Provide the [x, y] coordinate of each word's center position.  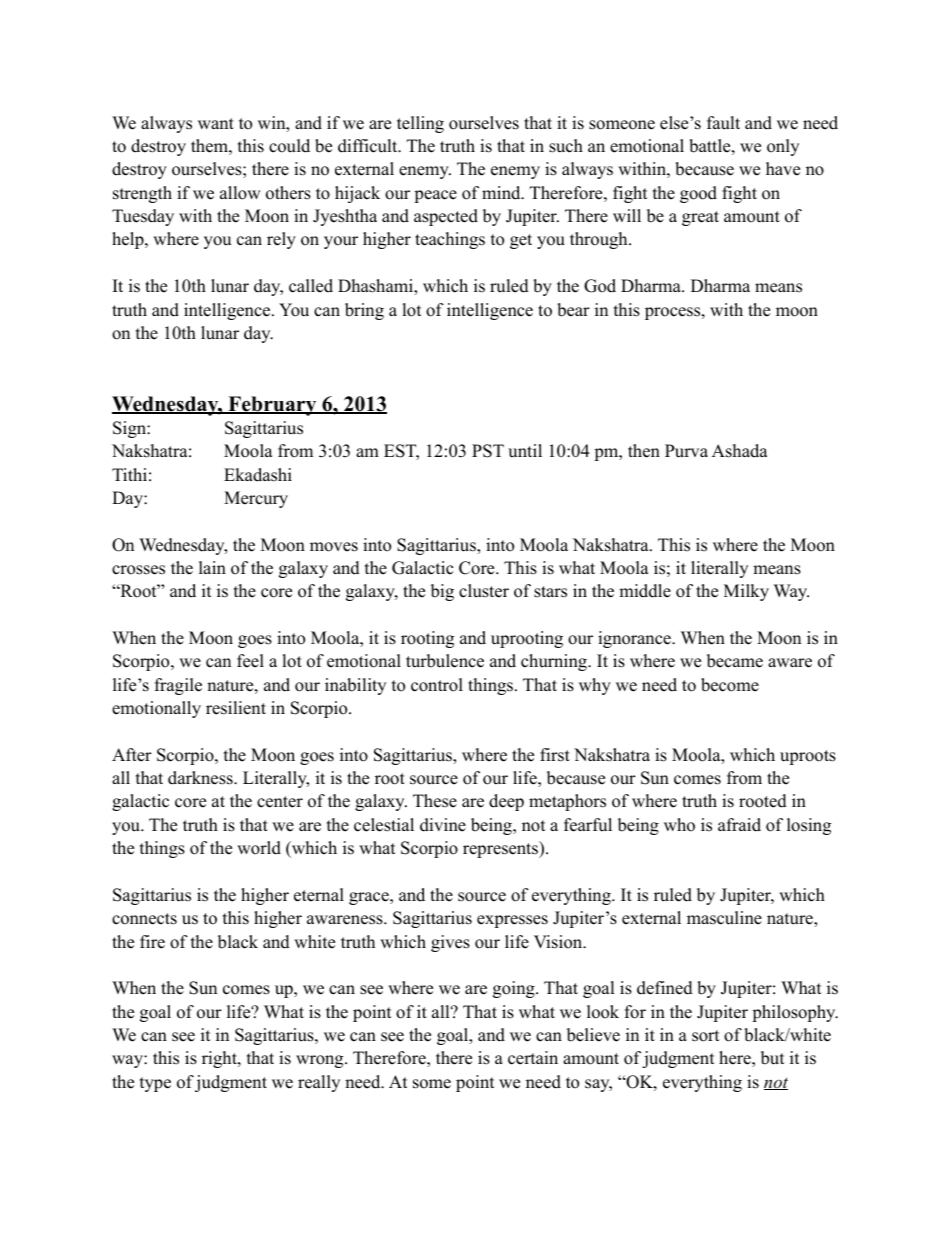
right [220, 1059]
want [216, 123]
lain [212, 567]
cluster [484, 591]
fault [723, 123]
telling [420, 124]
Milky [746, 592]
